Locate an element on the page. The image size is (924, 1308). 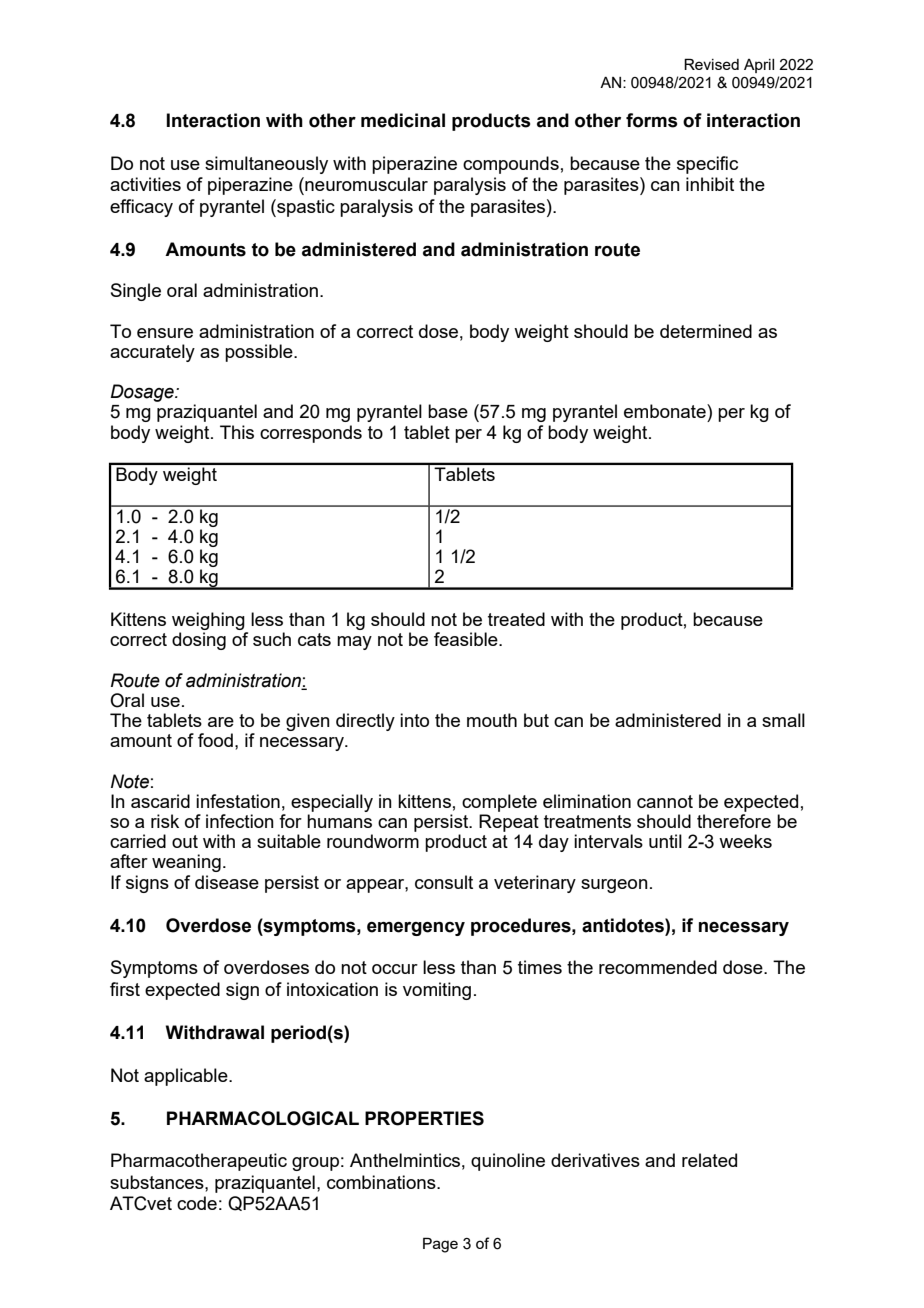
base is located at coordinates (448, 411).
